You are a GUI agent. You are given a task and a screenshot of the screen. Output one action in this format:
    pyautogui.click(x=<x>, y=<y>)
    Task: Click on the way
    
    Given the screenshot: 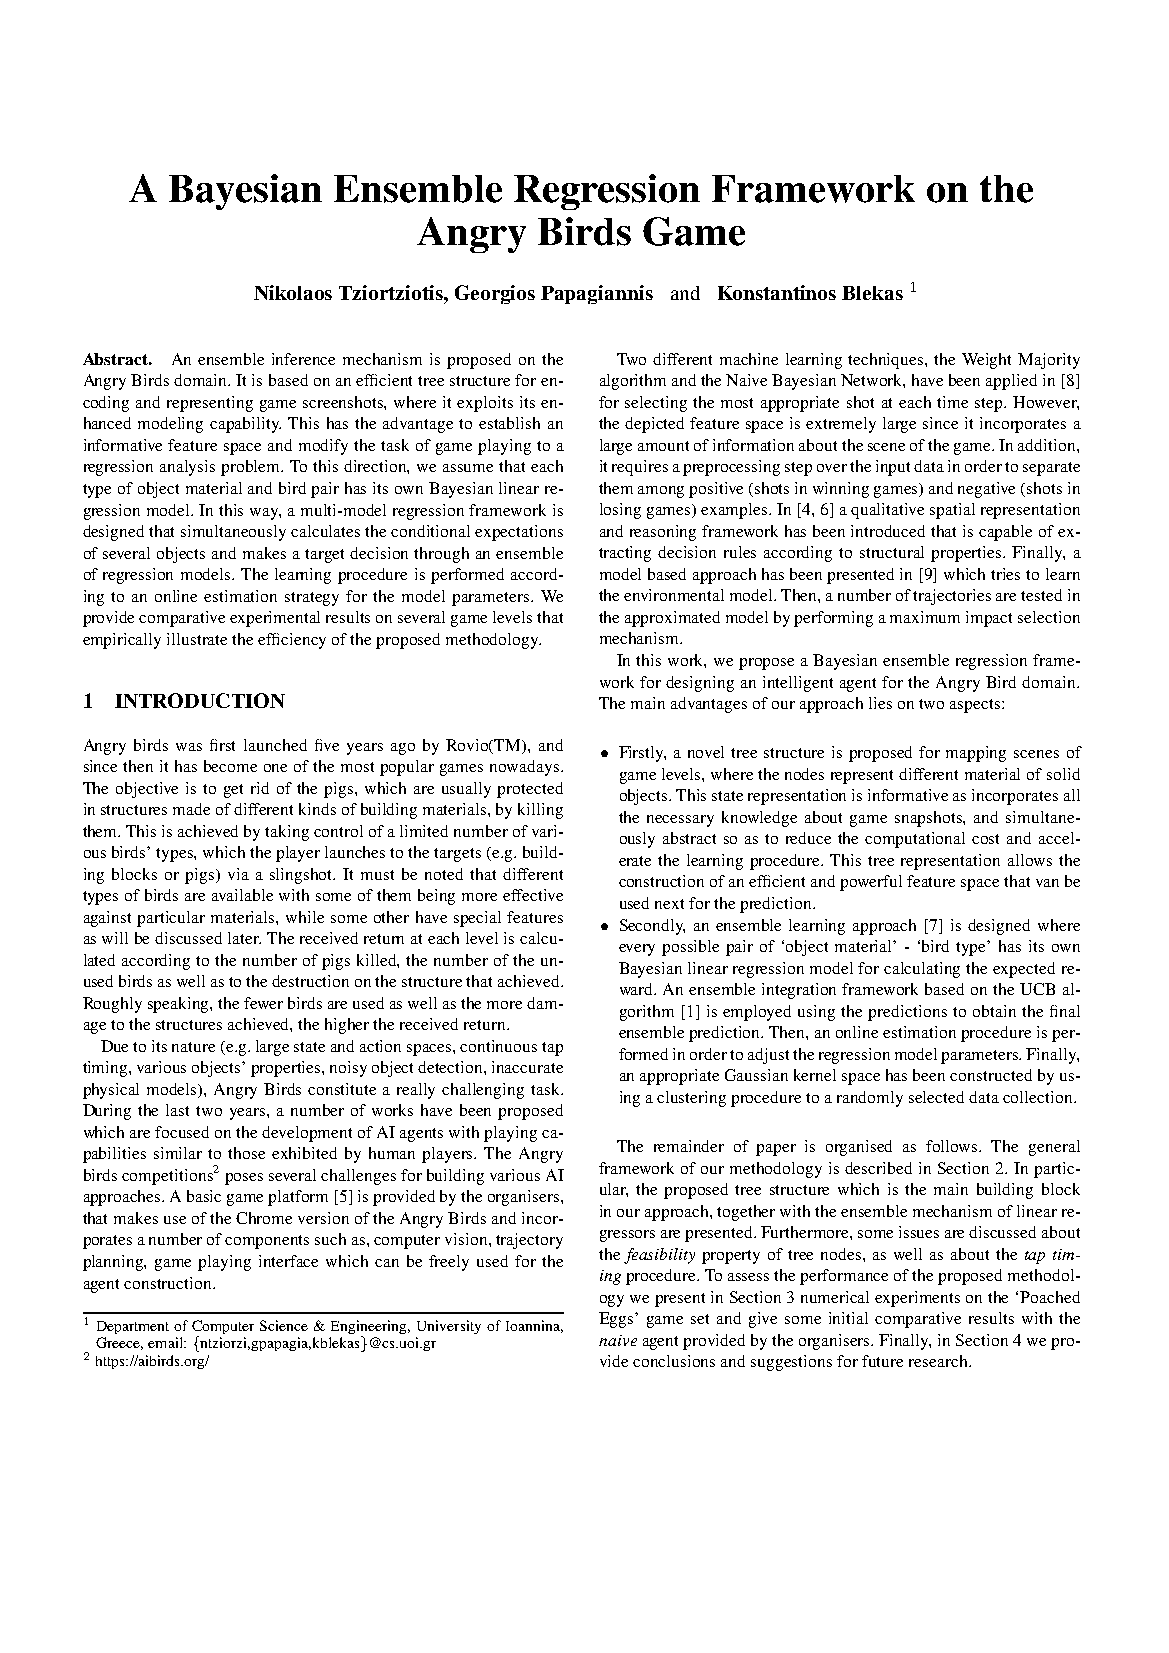 What is the action you would take?
    pyautogui.click(x=265, y=514)
